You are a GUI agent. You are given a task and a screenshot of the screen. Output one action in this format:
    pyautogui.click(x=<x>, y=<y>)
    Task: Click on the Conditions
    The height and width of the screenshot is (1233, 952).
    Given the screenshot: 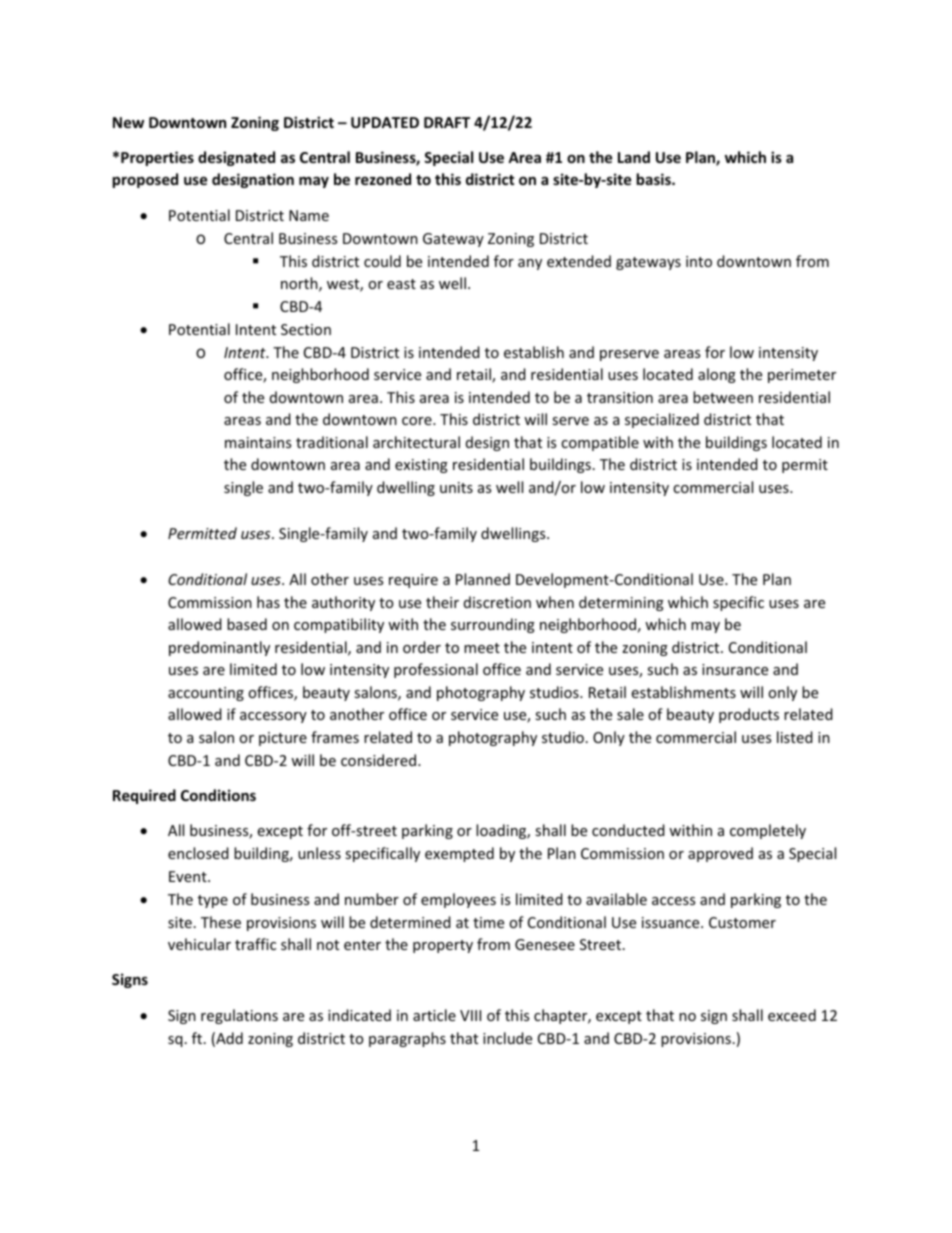 What is the action you would take?
    pyautogui.click(x=218, y=795)
